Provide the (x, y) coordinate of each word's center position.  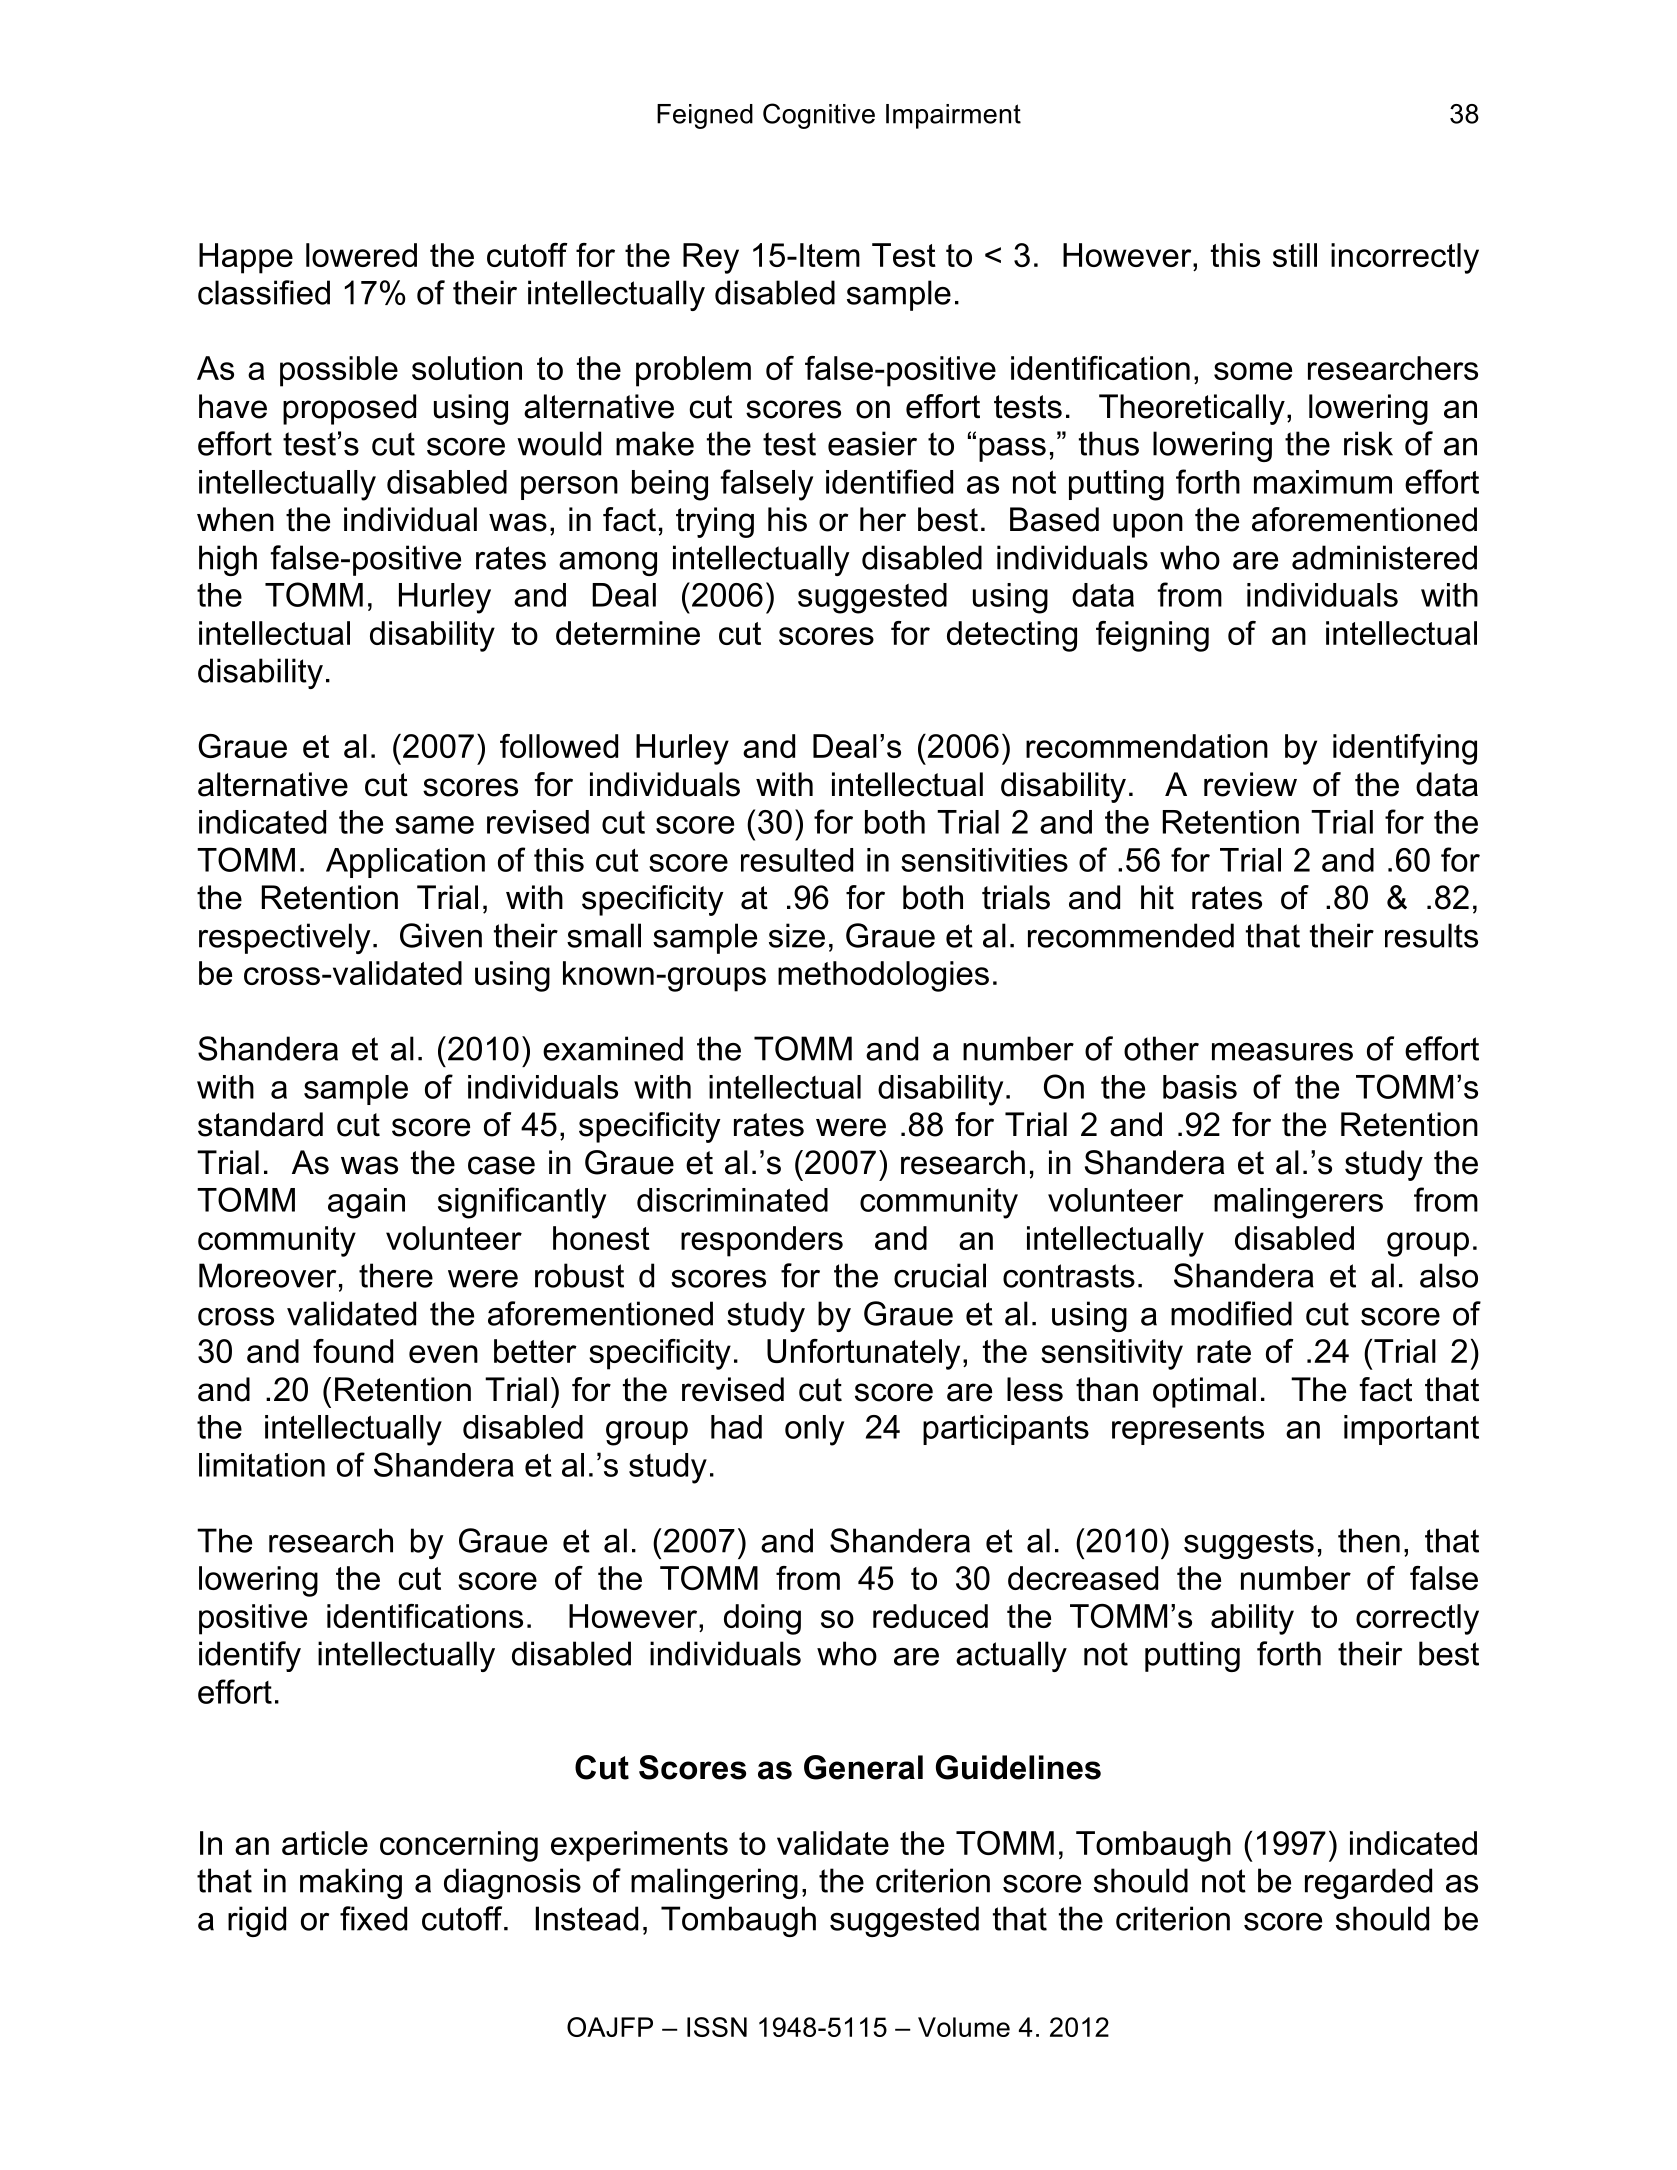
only (814, 1430)
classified (264, 292)
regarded (1368, 1883)
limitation (262, 1465)
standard (260, 1124)
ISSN (717, 2027)
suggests (1249, 1544)
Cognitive (819, 116)
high (228, 560)
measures (1282, 1052)
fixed (373, 1918)
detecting (1012, 636)
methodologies (883, 976)
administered (1384, 557)
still (1295, 255)
